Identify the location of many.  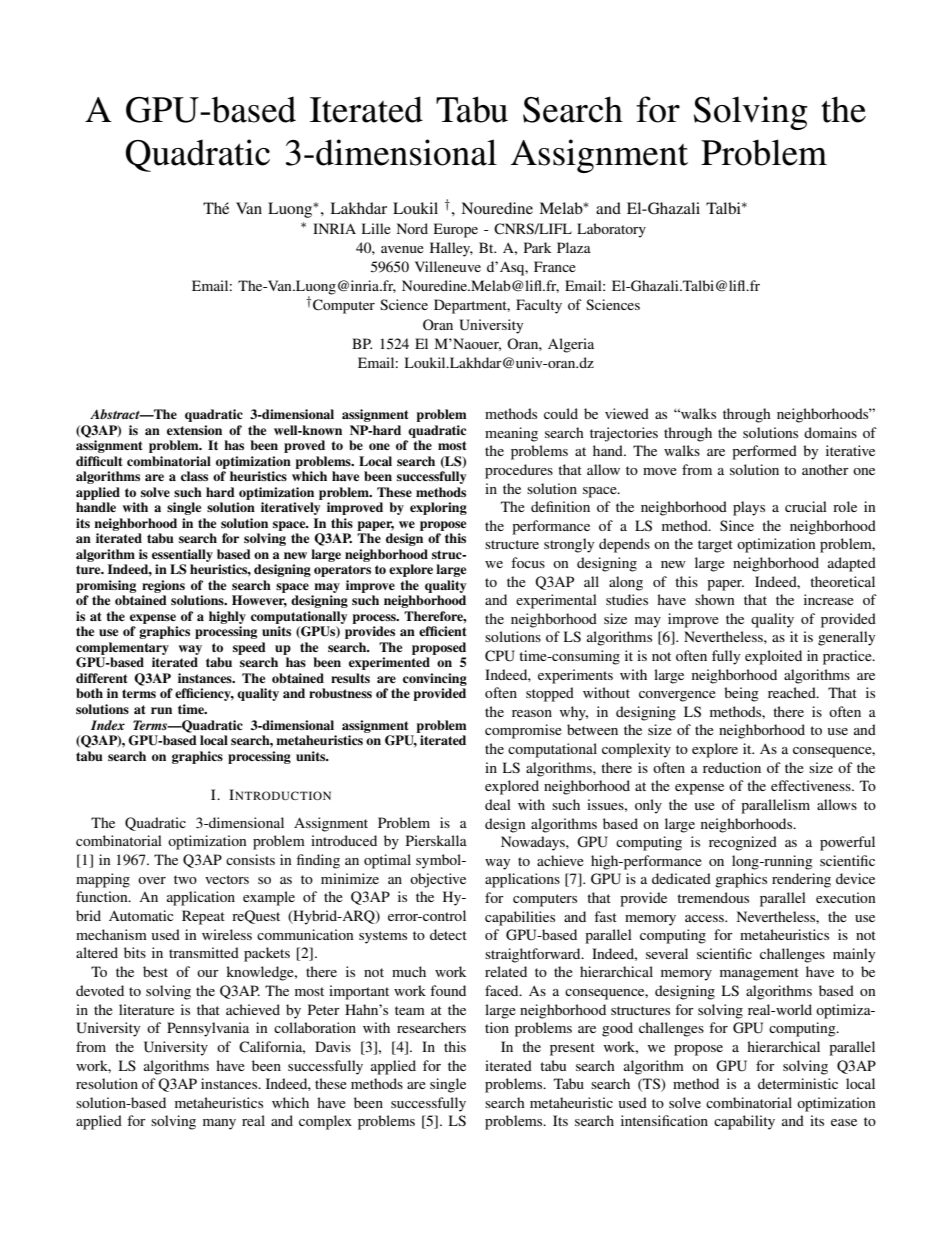
(219, 1124).
